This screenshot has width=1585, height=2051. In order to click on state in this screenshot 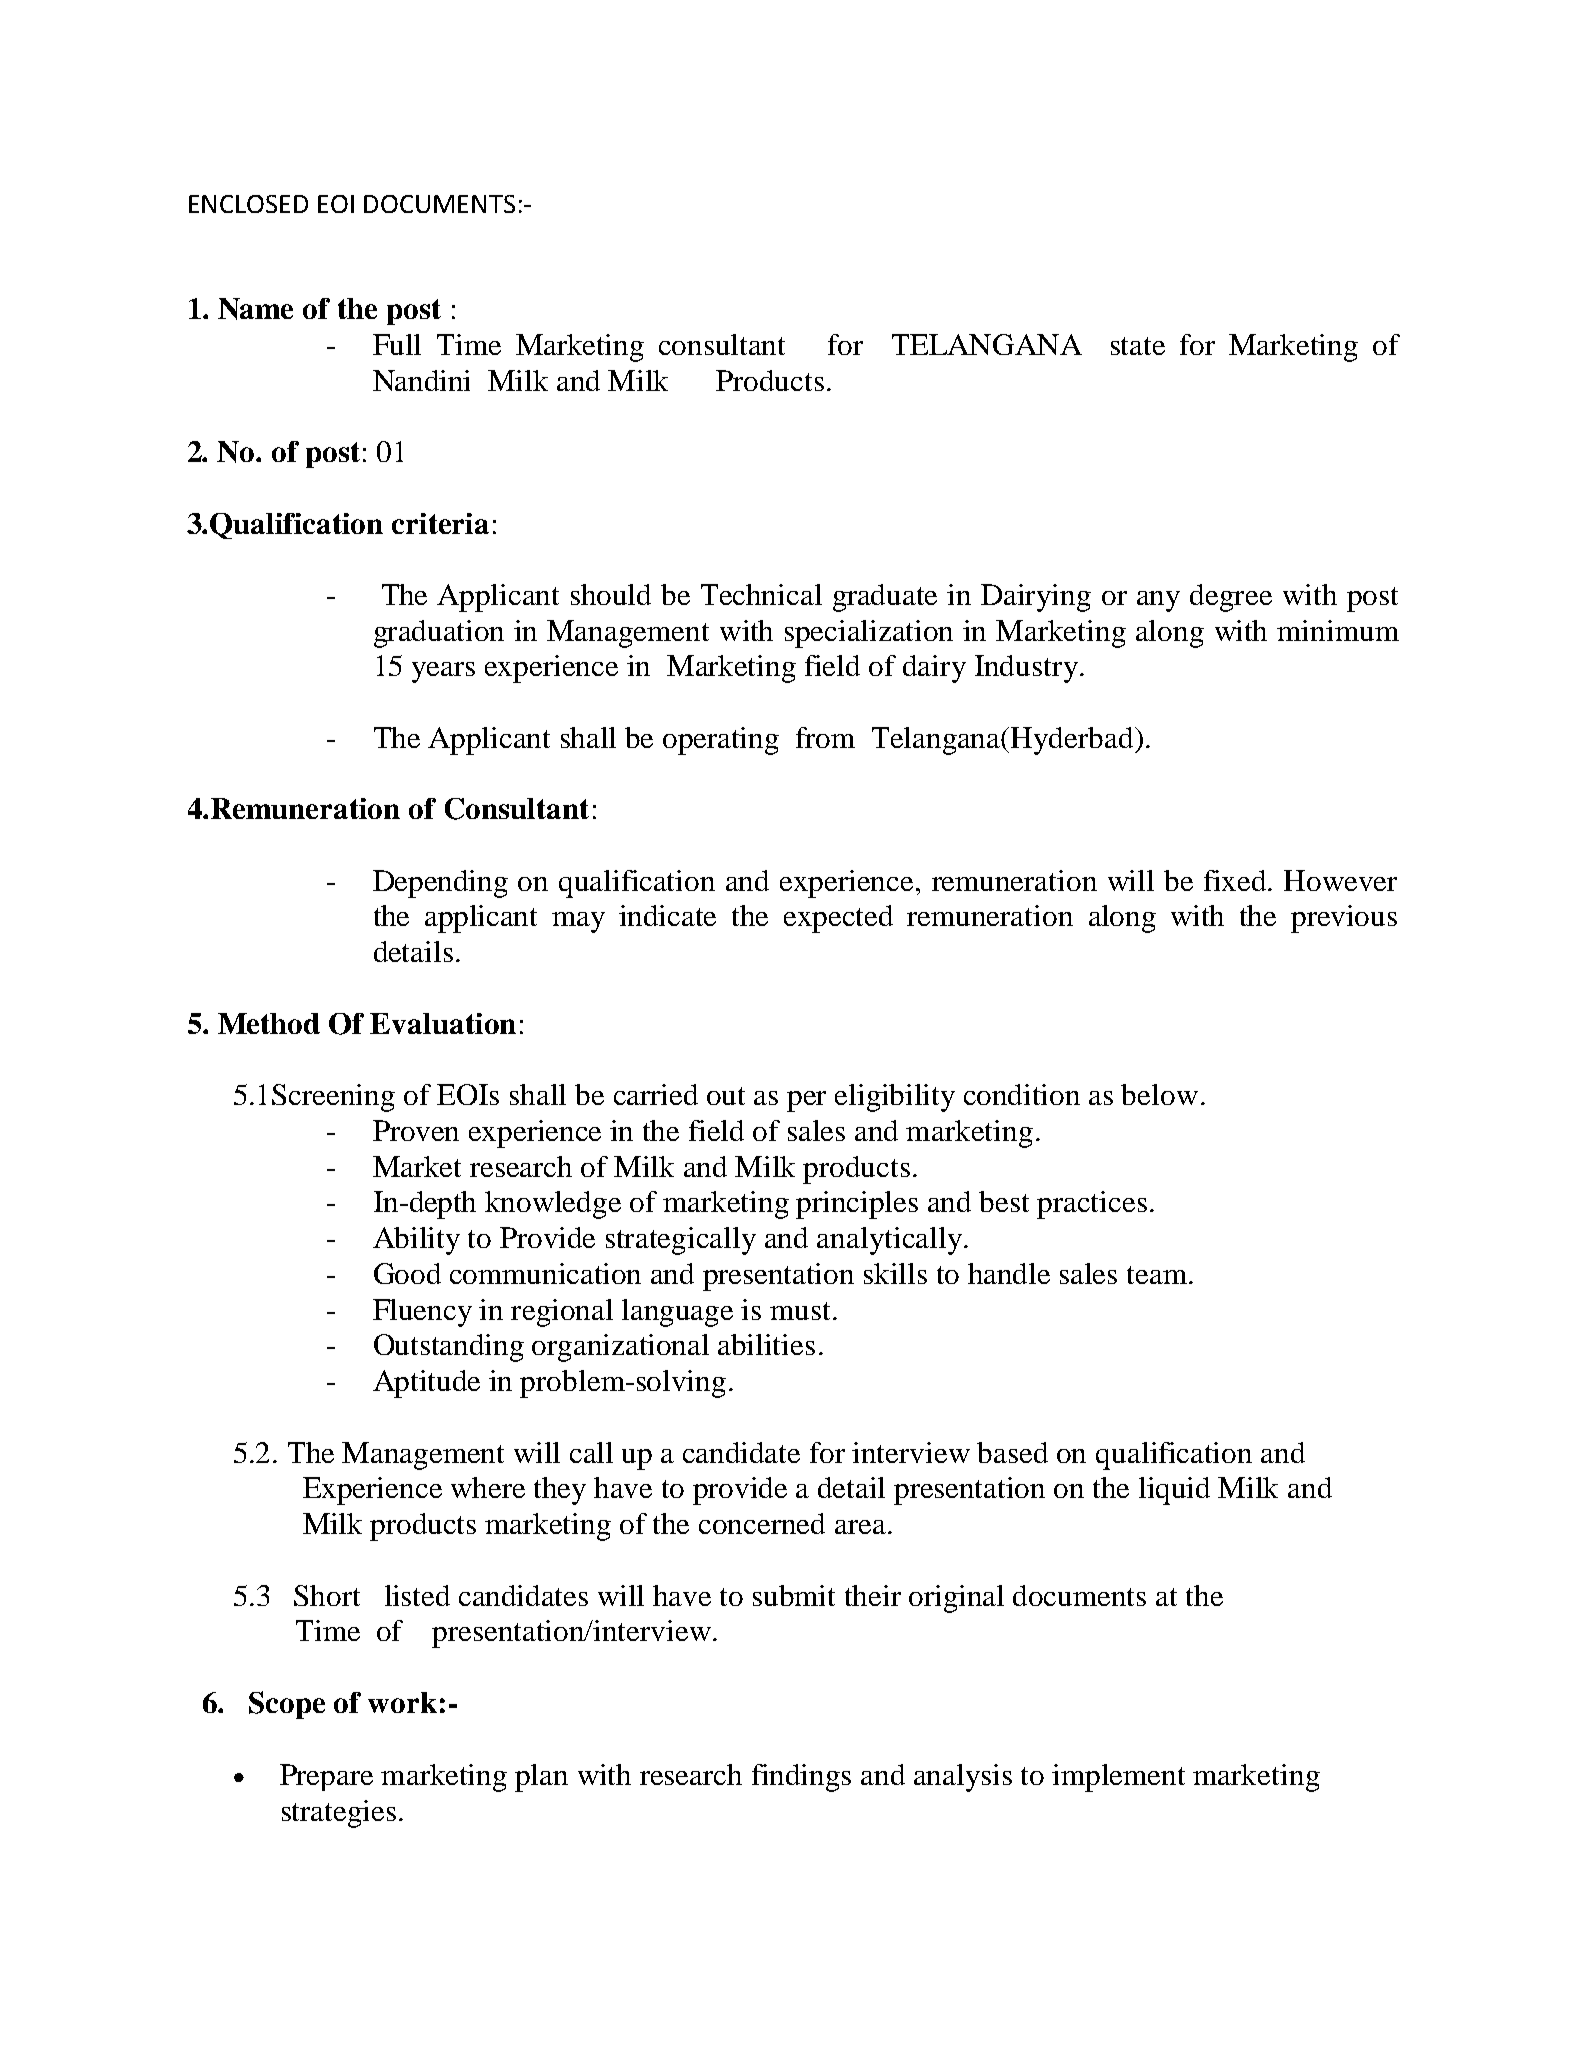, I will do `click(1138, 346)`.
